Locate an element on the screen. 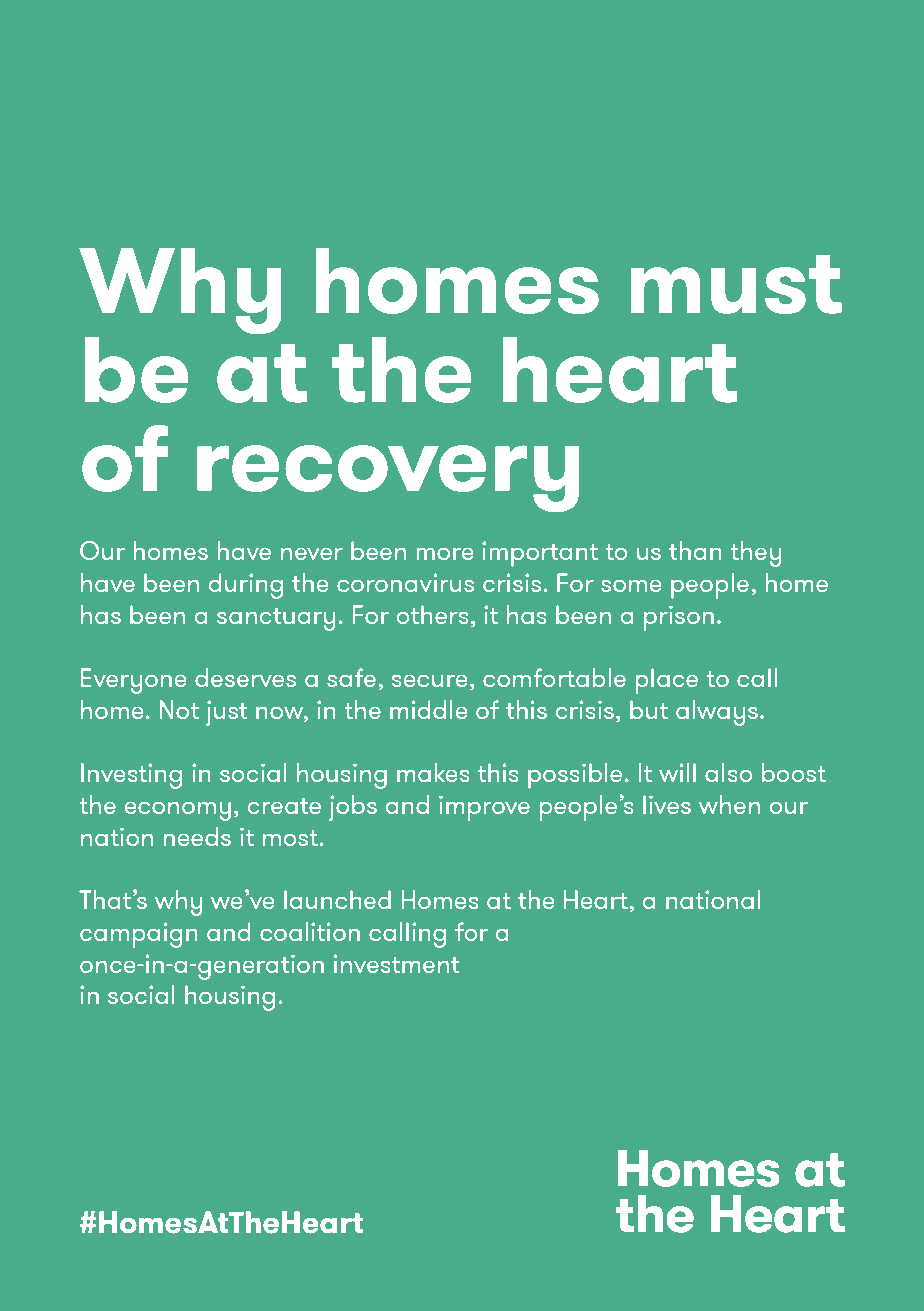 The image size is (924, 1311). prison is located at coordinates (679, 618).
